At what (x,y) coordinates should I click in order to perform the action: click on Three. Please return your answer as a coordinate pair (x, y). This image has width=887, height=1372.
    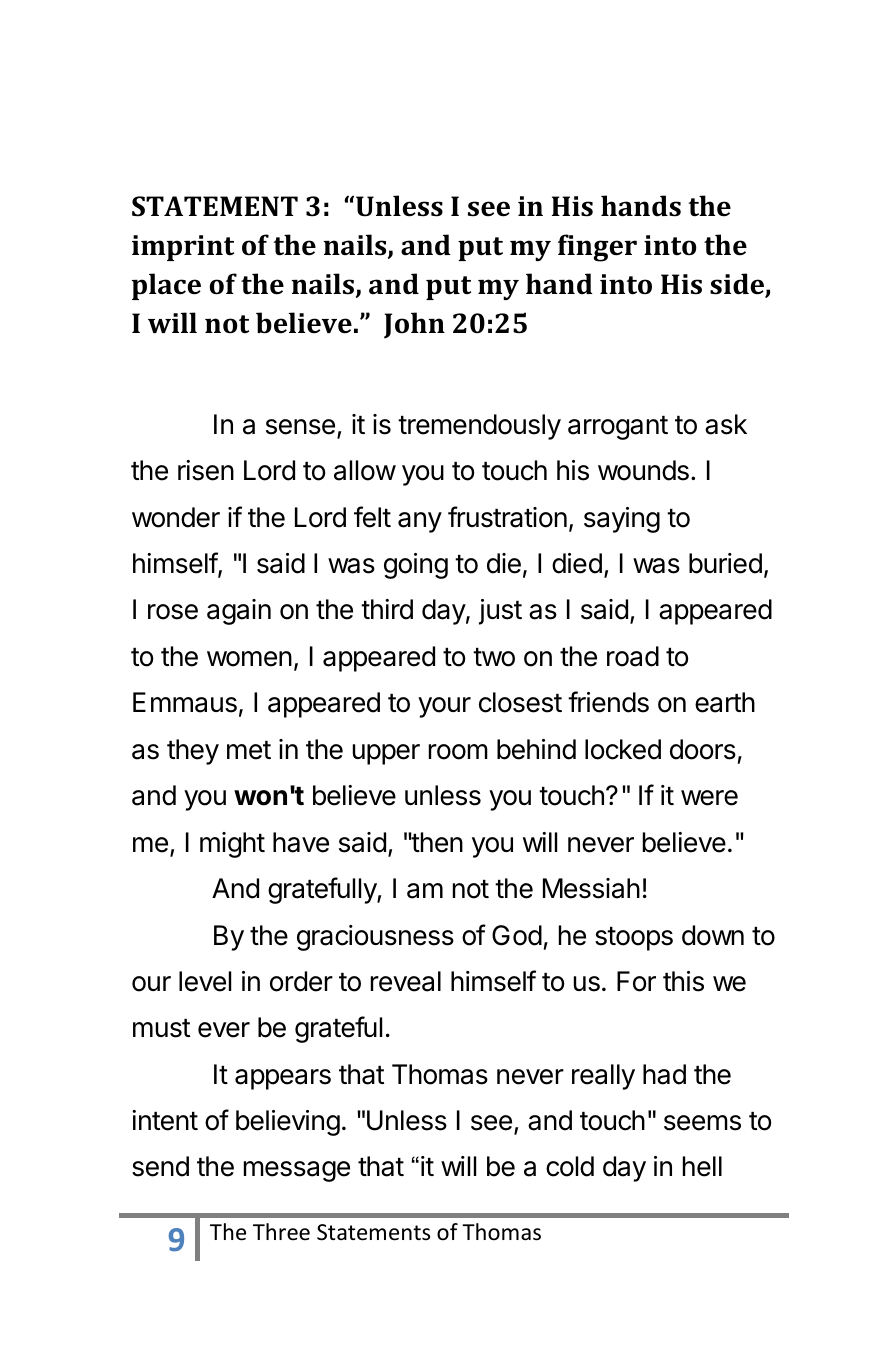
    Looking at the image, I should click on (281, 1232).
